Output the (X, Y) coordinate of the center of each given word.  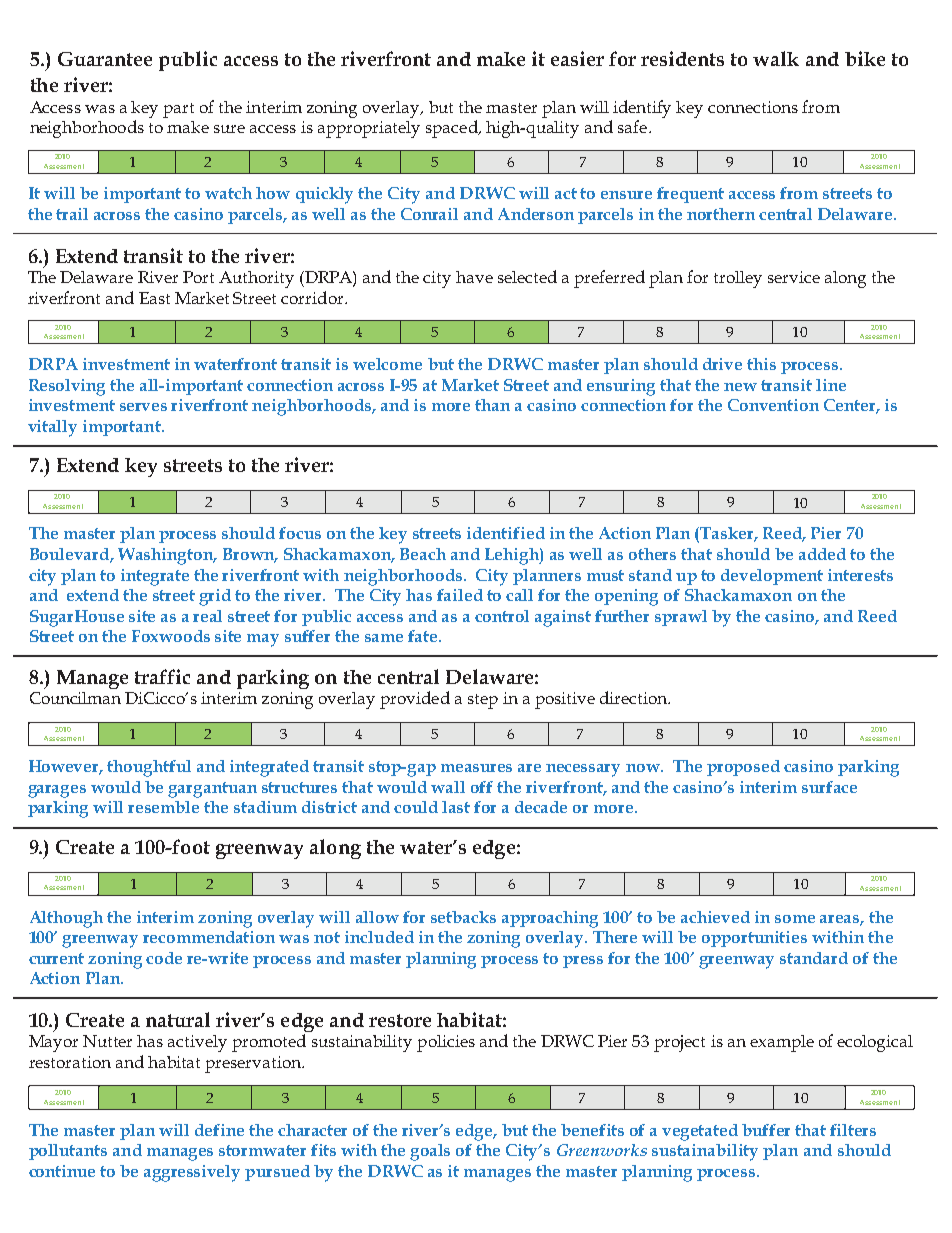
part (178, 110)
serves (143, 407)
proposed (743, 768)
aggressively (192, 1173)
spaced (453, 129)
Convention (773, 405)
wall (448, 787)
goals (430, 1152)
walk (776, 58)
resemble (163, 807)
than (492, 405)
